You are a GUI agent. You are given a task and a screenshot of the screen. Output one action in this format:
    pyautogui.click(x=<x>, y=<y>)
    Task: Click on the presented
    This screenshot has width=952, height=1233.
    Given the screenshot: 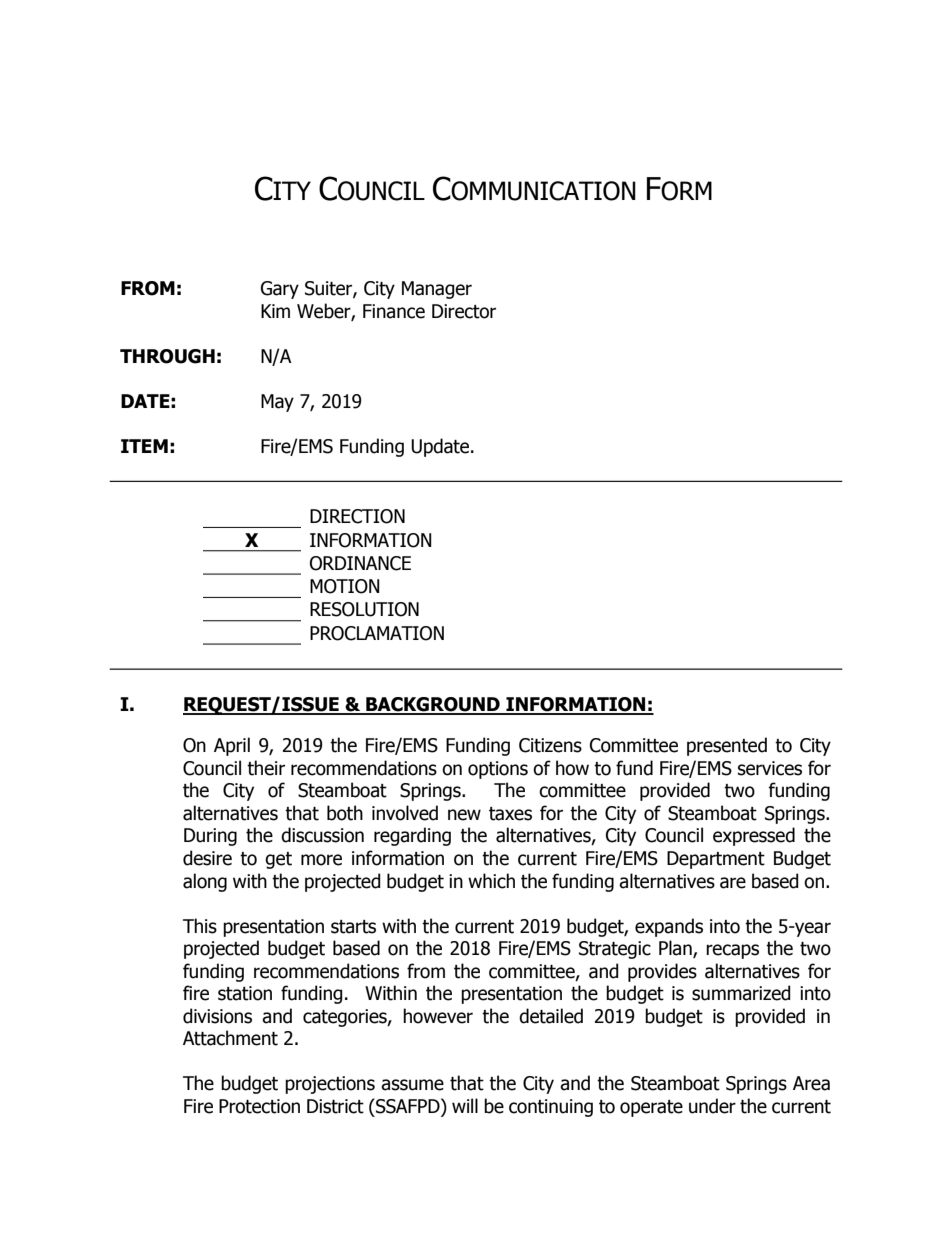 What is the action you would take?
    pyautogui.click(x=727, y=746)
